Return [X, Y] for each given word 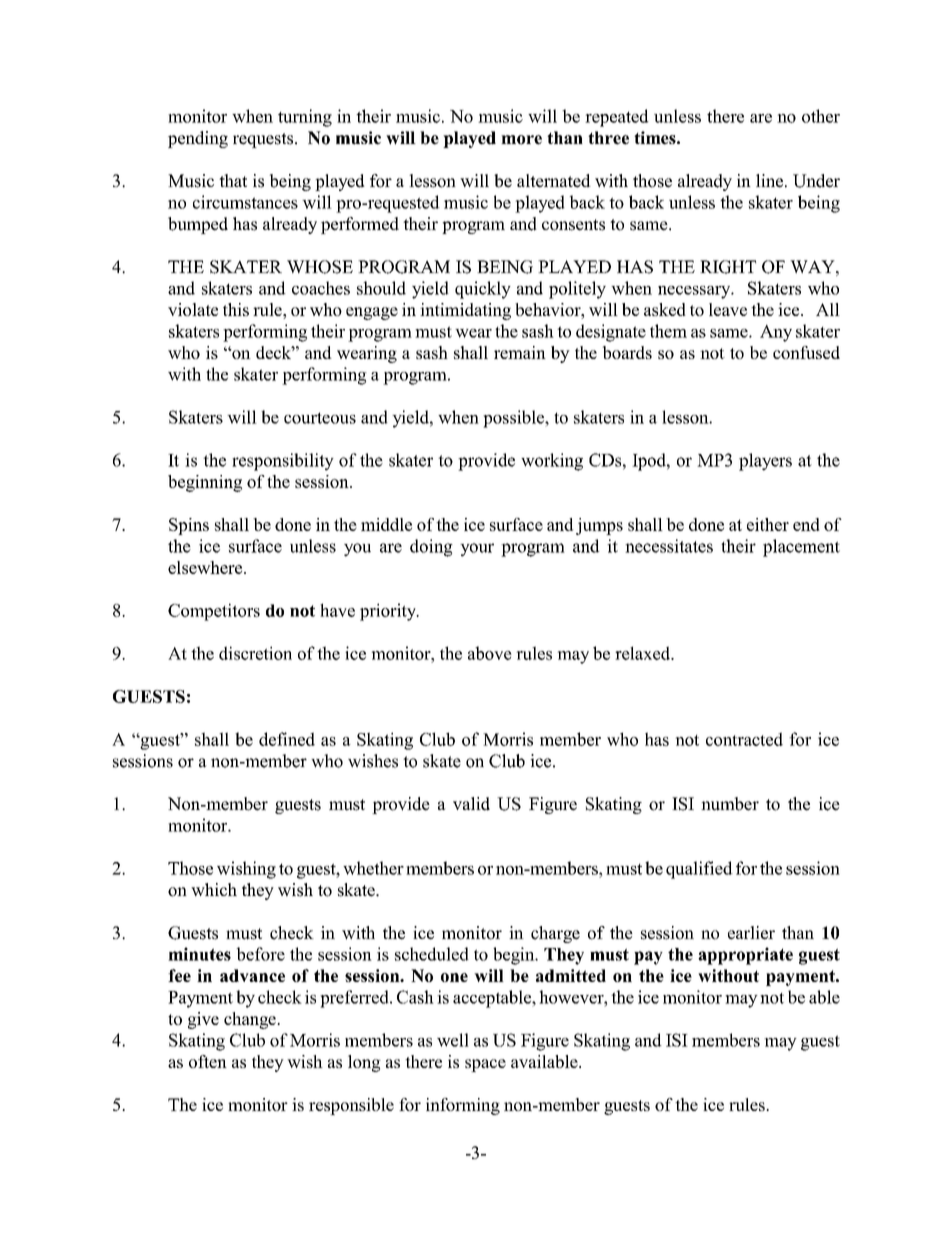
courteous [320, 418]
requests [264, 140]
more [521, 140]
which [214, 889]
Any [776, 333]
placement [801, 548]
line [769, 181]
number [730, 804]
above [490, 653]
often [208, 1061]
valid [471, 804]
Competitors [214, 612]
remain [520, 352]
